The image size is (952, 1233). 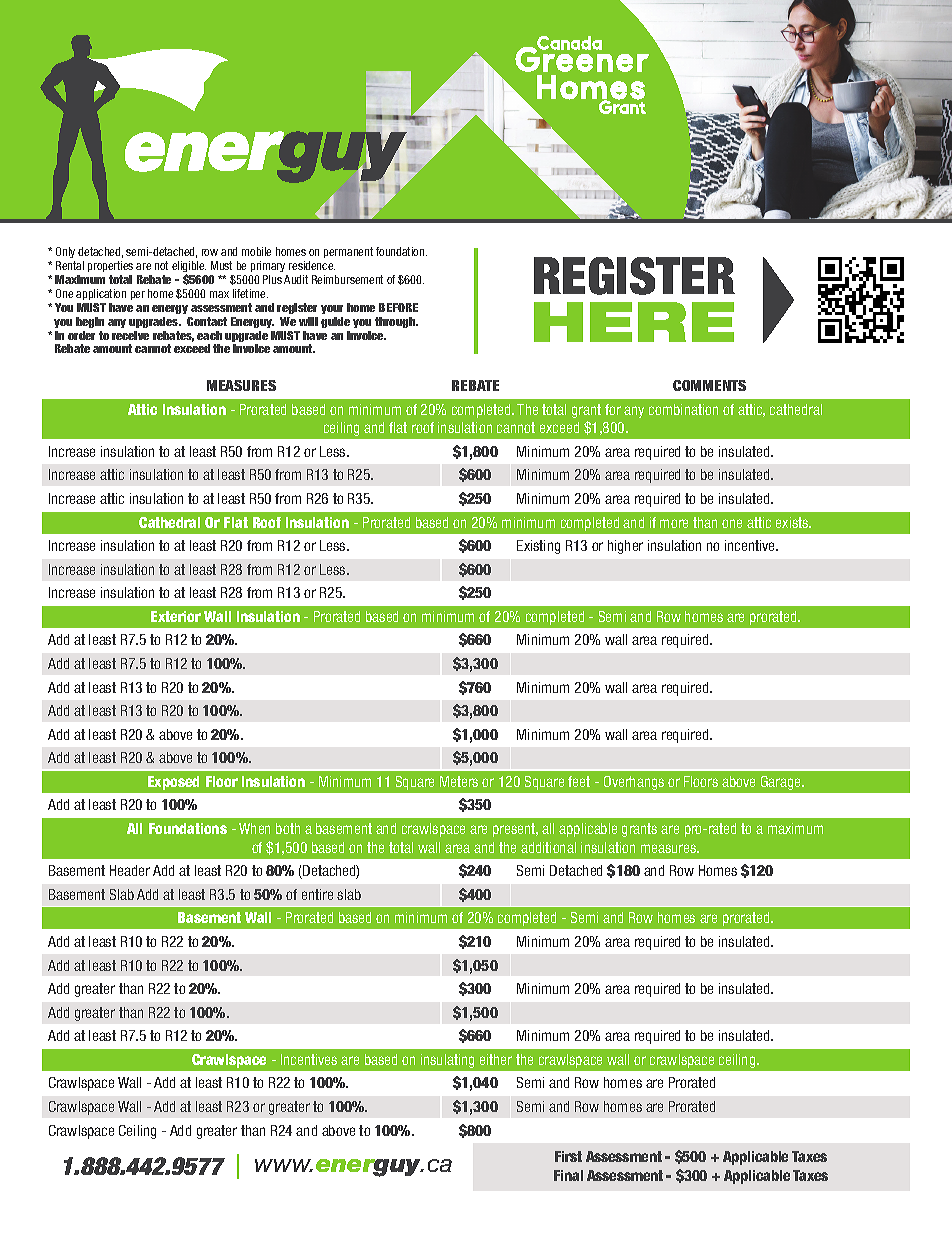 I want to click on First, so click(x=568, y=1156).
